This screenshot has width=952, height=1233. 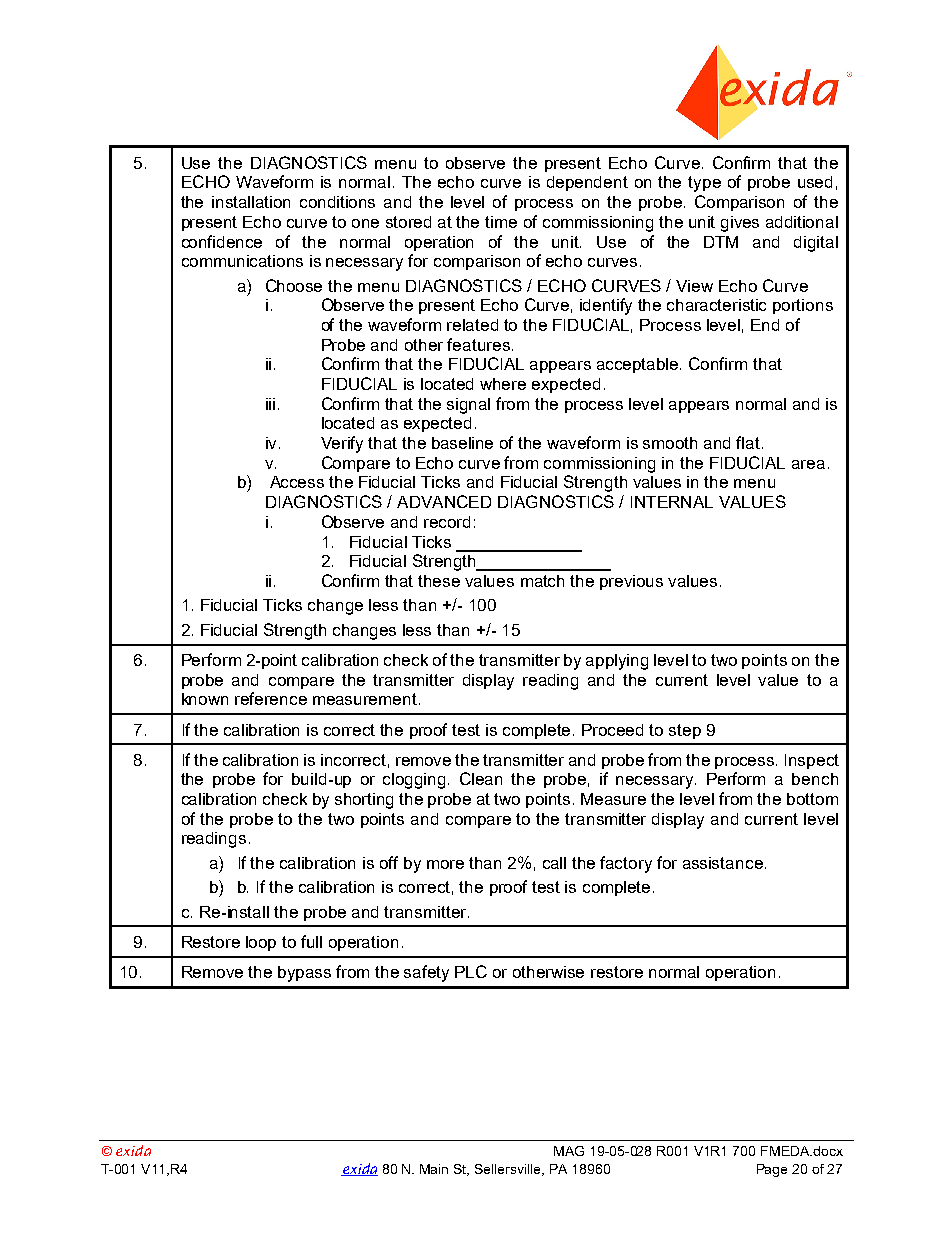 I want to click on reference, so click(x=271, y=698).
